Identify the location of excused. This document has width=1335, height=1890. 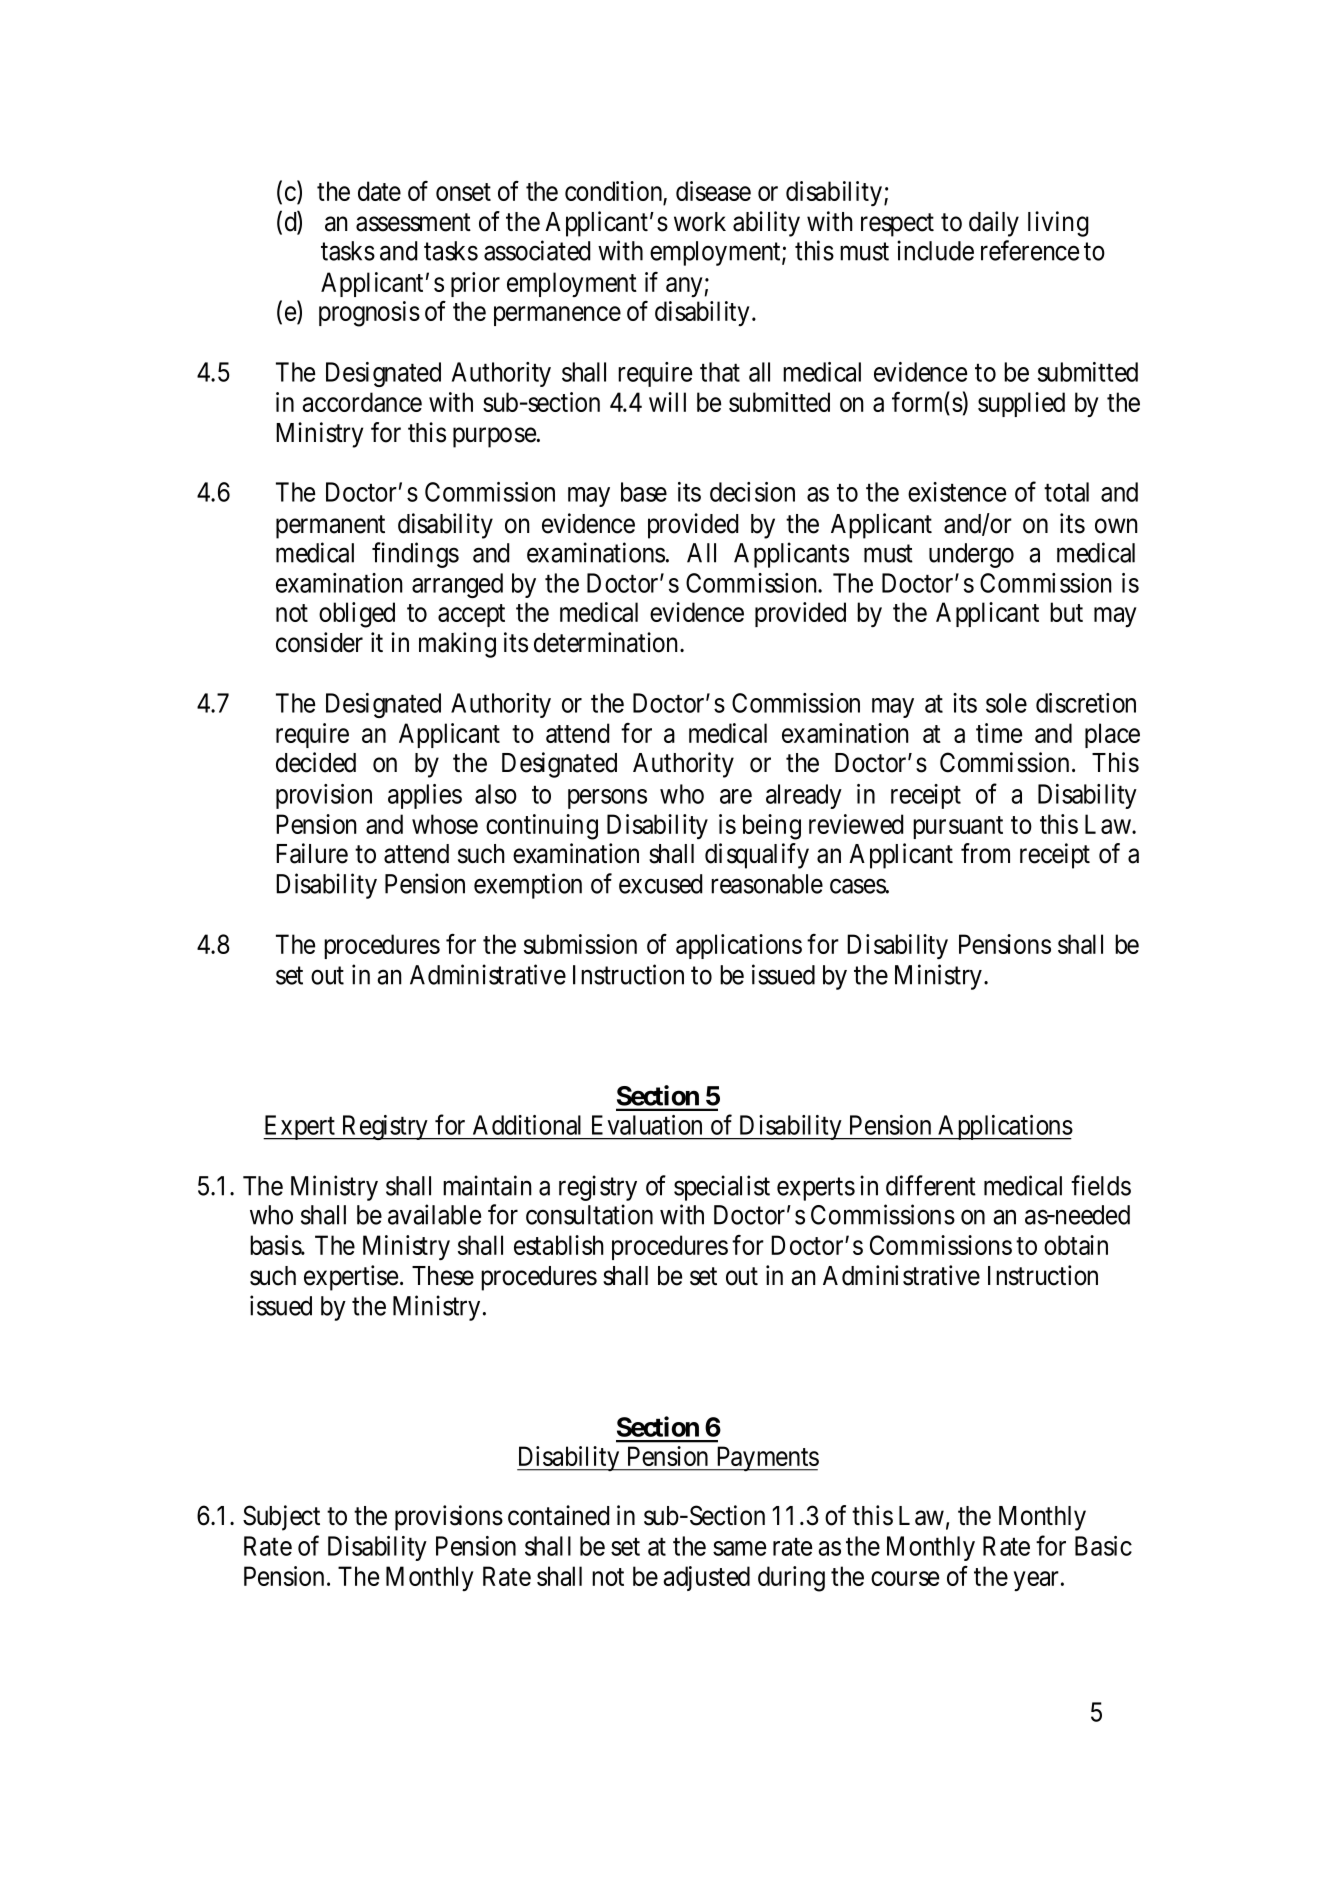
(660, 884).
